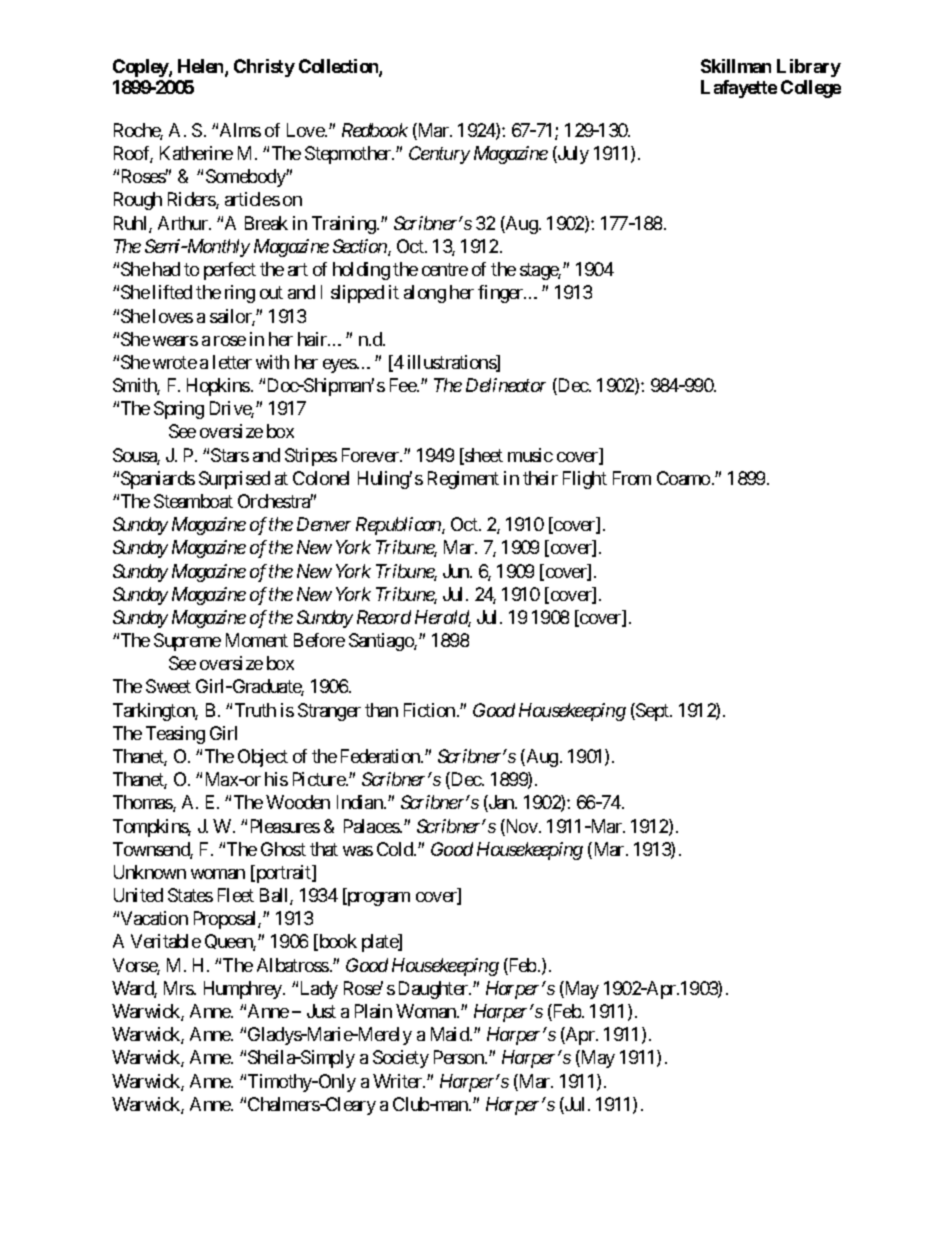  I want to click on letter, so click(232, 362).
